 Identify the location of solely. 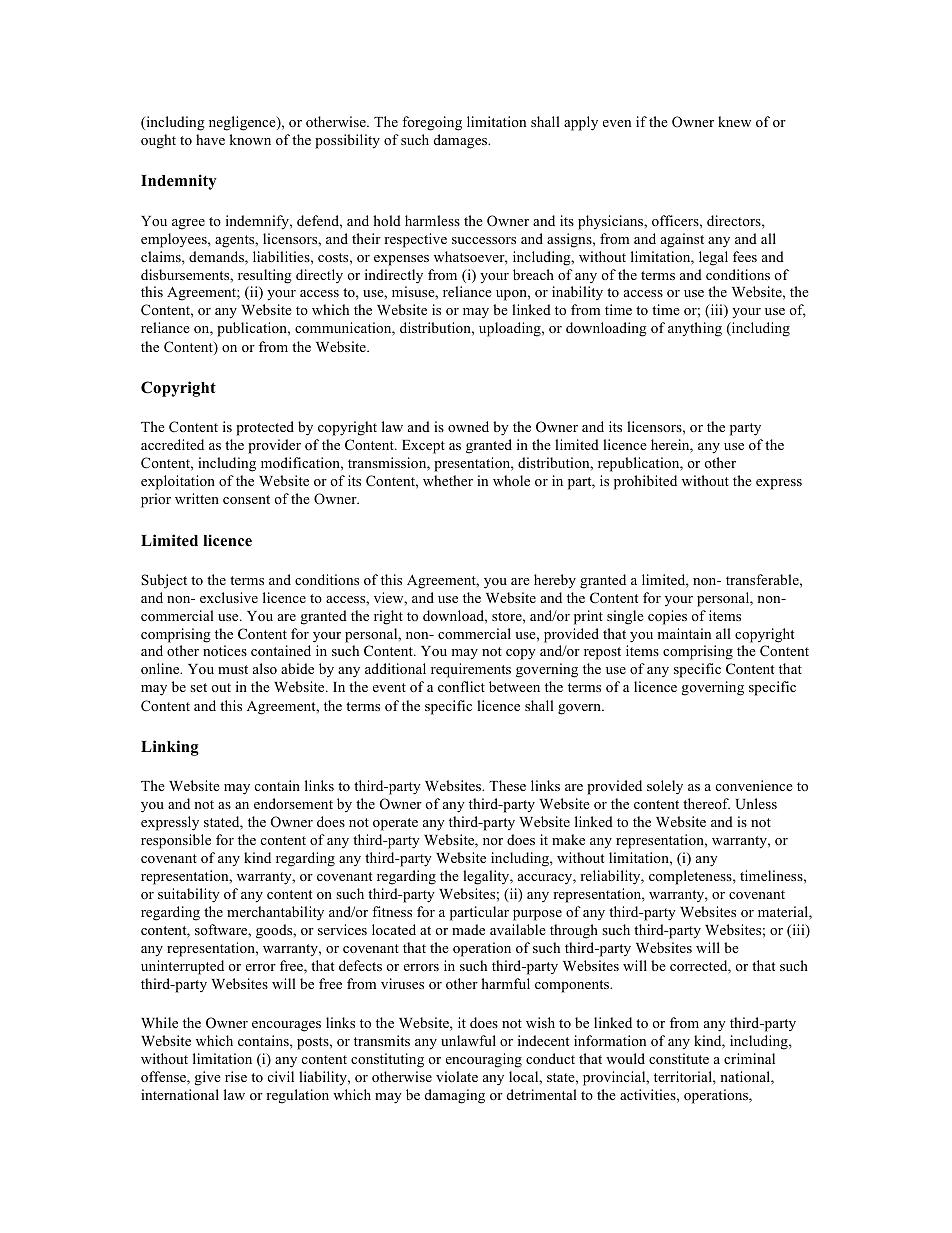
(665, 787).
